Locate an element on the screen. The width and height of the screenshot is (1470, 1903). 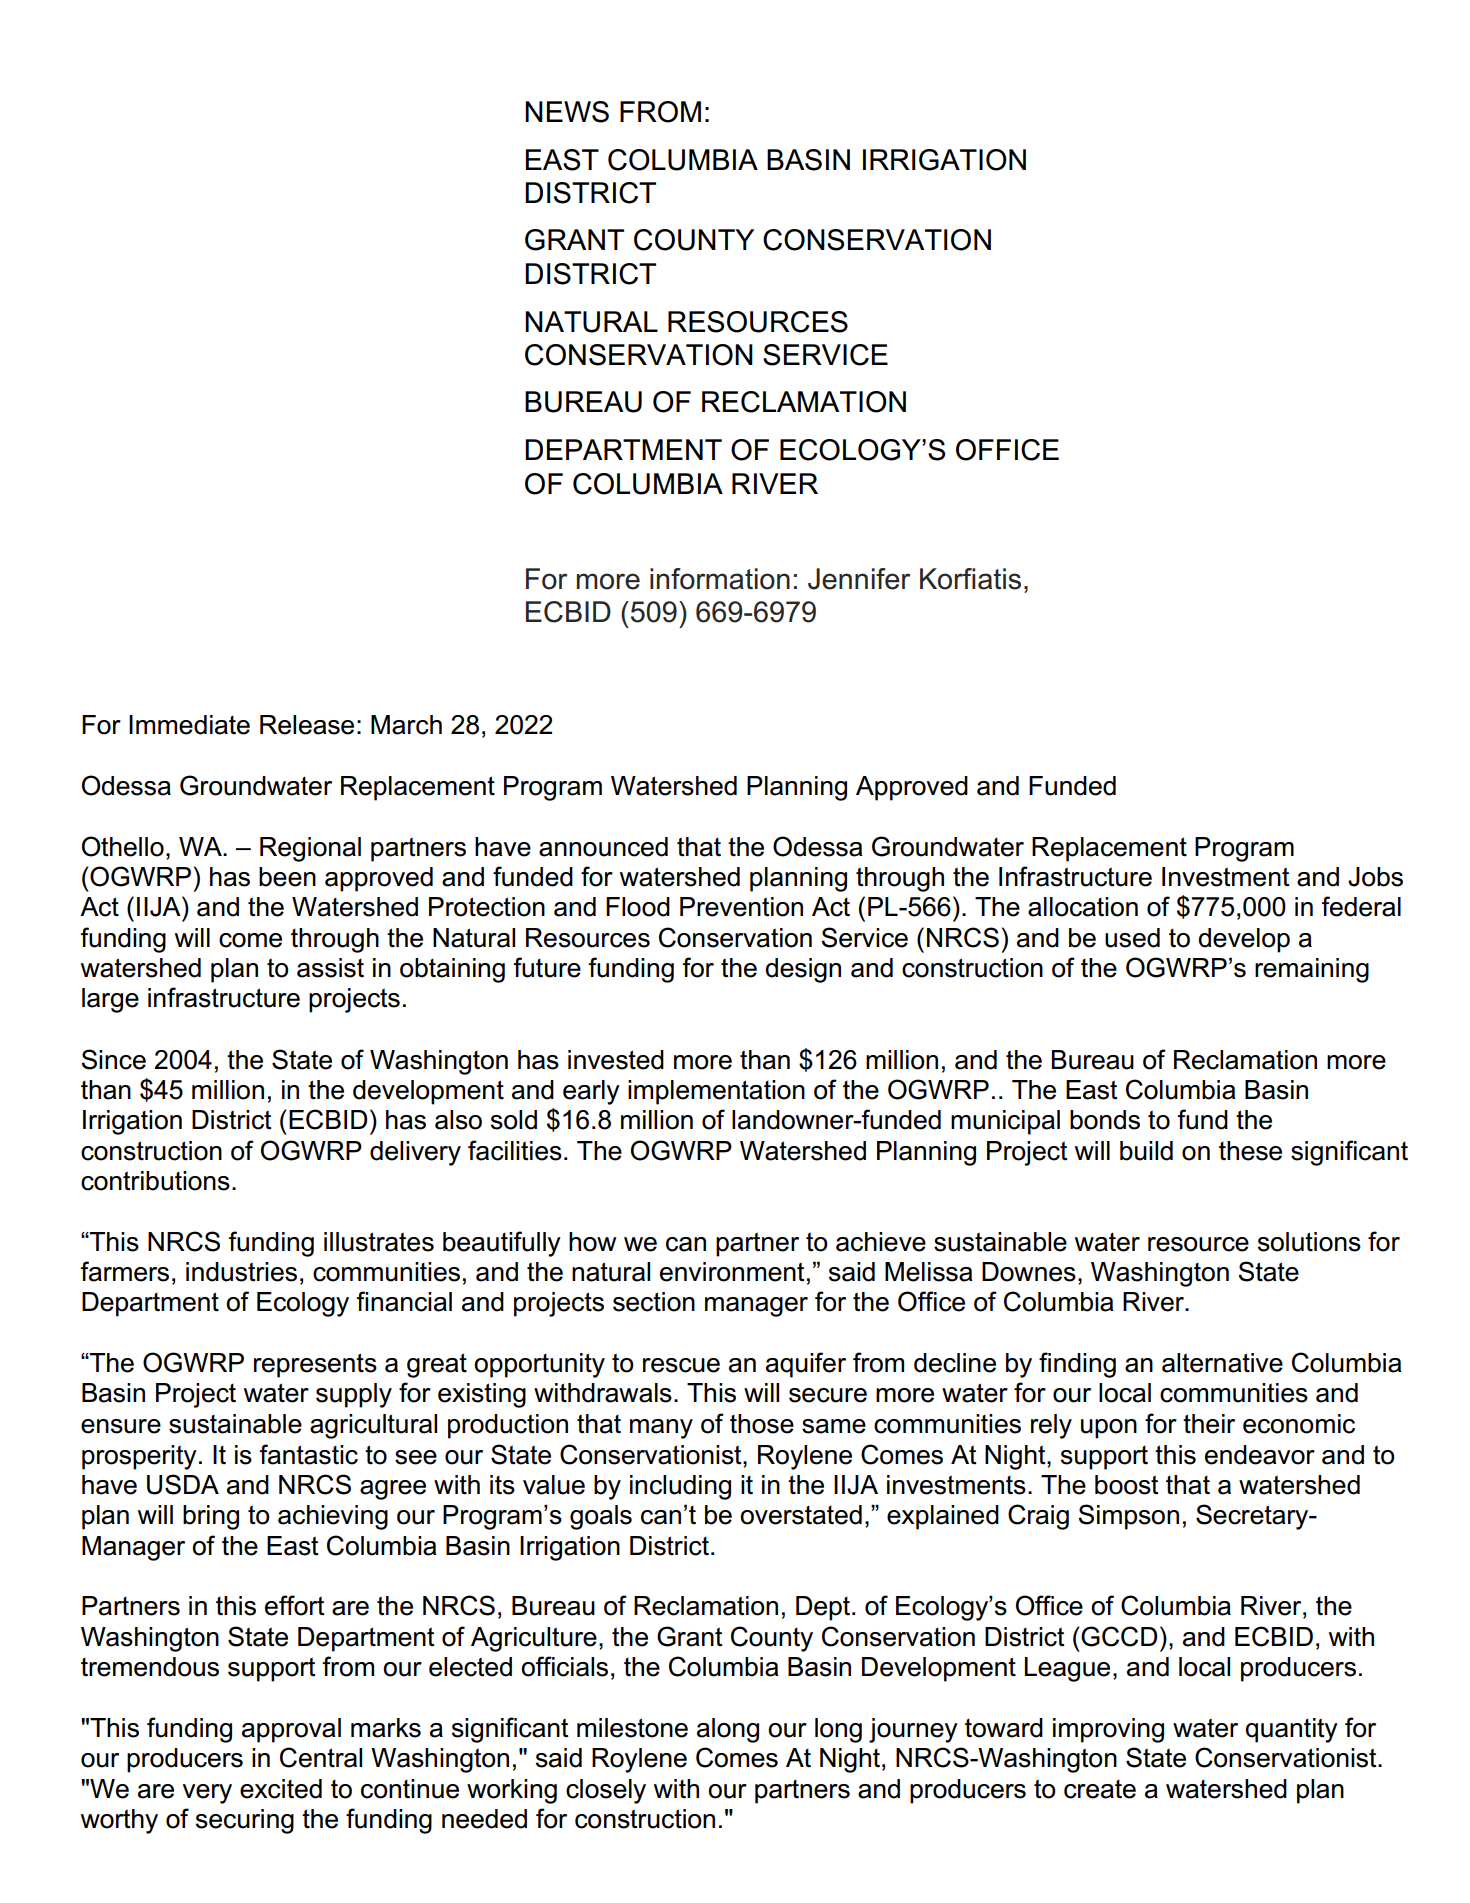
information is located at coordinates (720, 579).
